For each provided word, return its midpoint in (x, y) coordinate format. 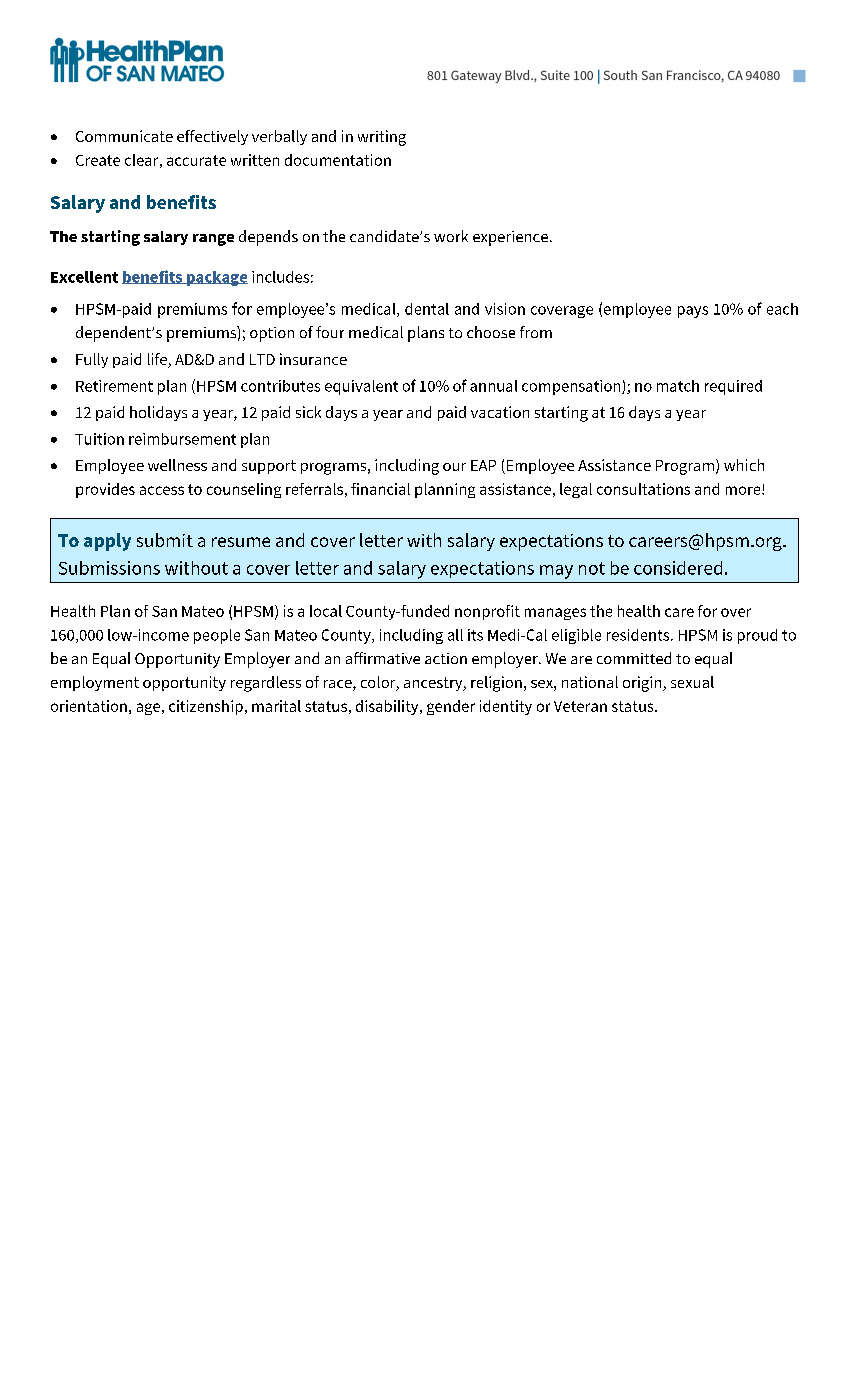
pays (693, 312)
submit (165, 540)
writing (382, 138)
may (556, 572)
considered (678, 568)
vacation (500, 412)
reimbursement (182, 439)
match (678, 386)
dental (427, 309)
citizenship (206, 707)
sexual (692, 682)
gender (451, 707)
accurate (196, 160)
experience (510, 238)
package (216, 278)
